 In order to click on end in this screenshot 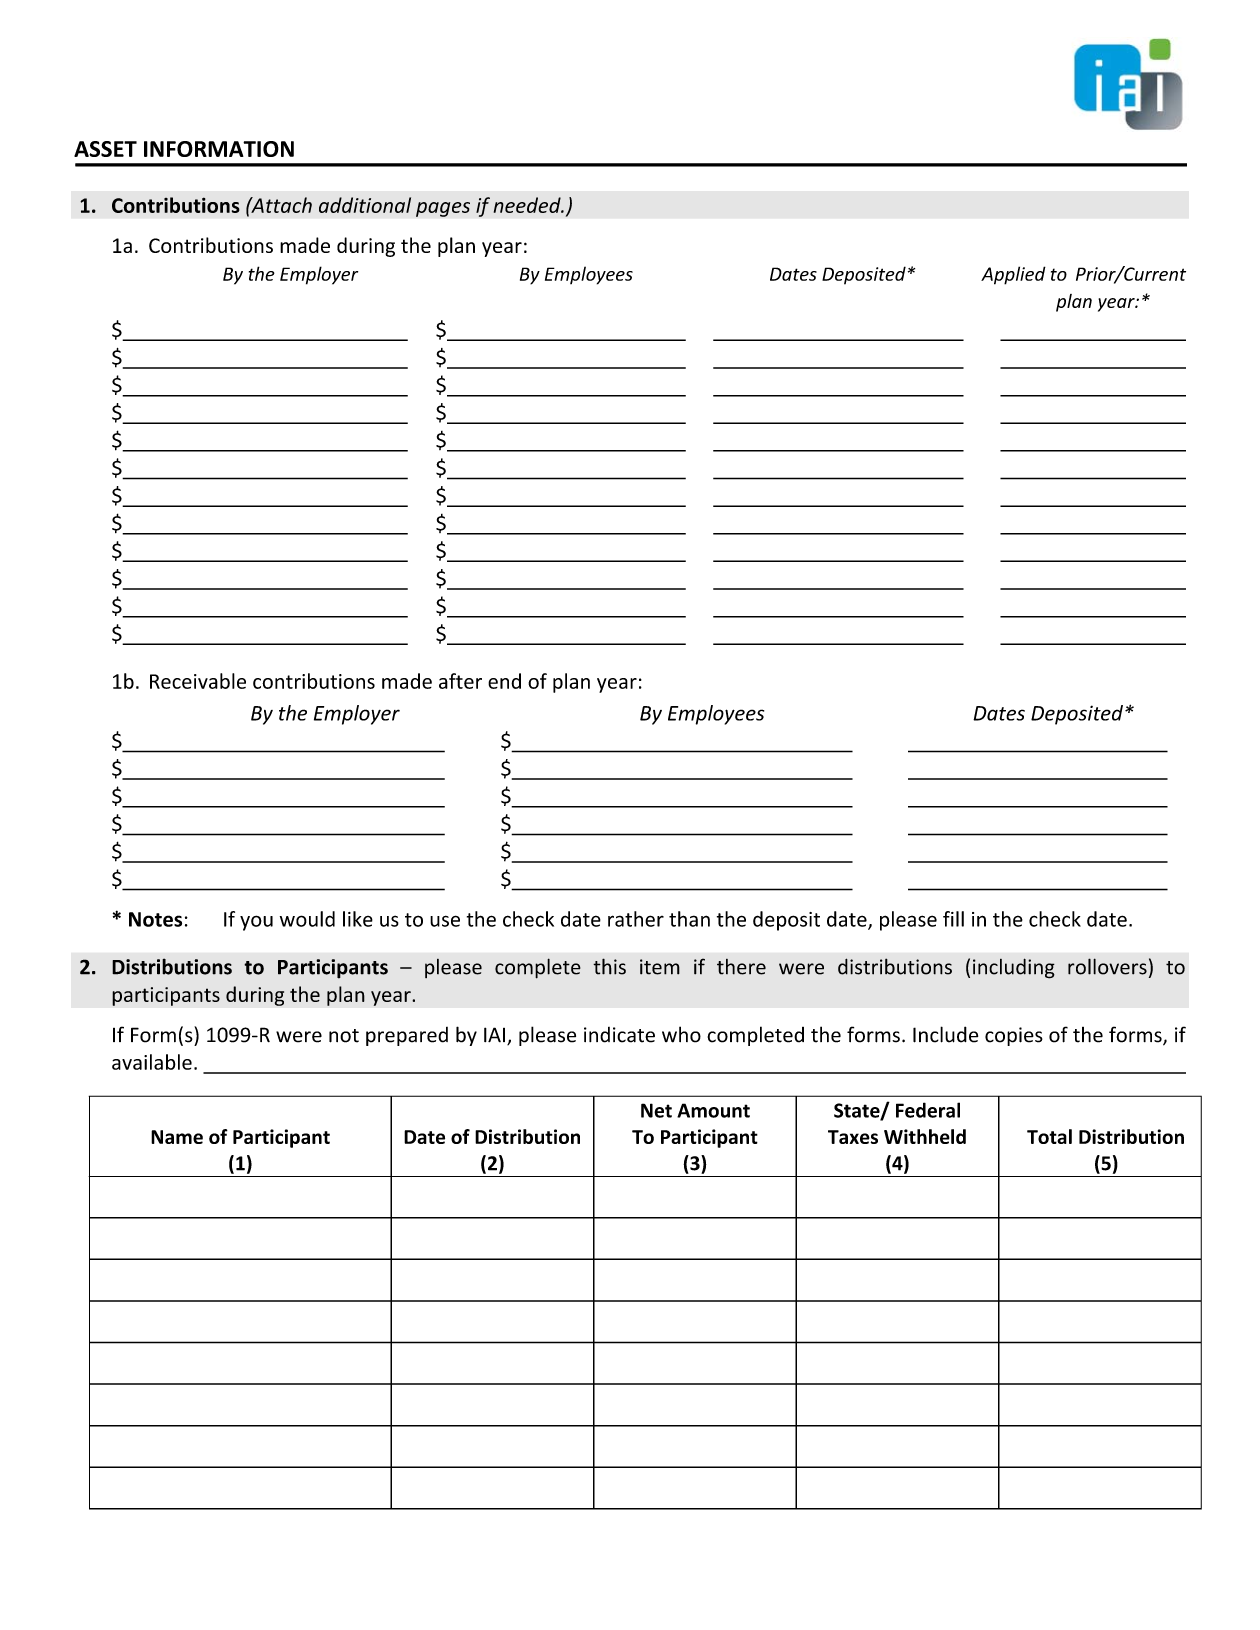, I will do `click(504, 681)`.
